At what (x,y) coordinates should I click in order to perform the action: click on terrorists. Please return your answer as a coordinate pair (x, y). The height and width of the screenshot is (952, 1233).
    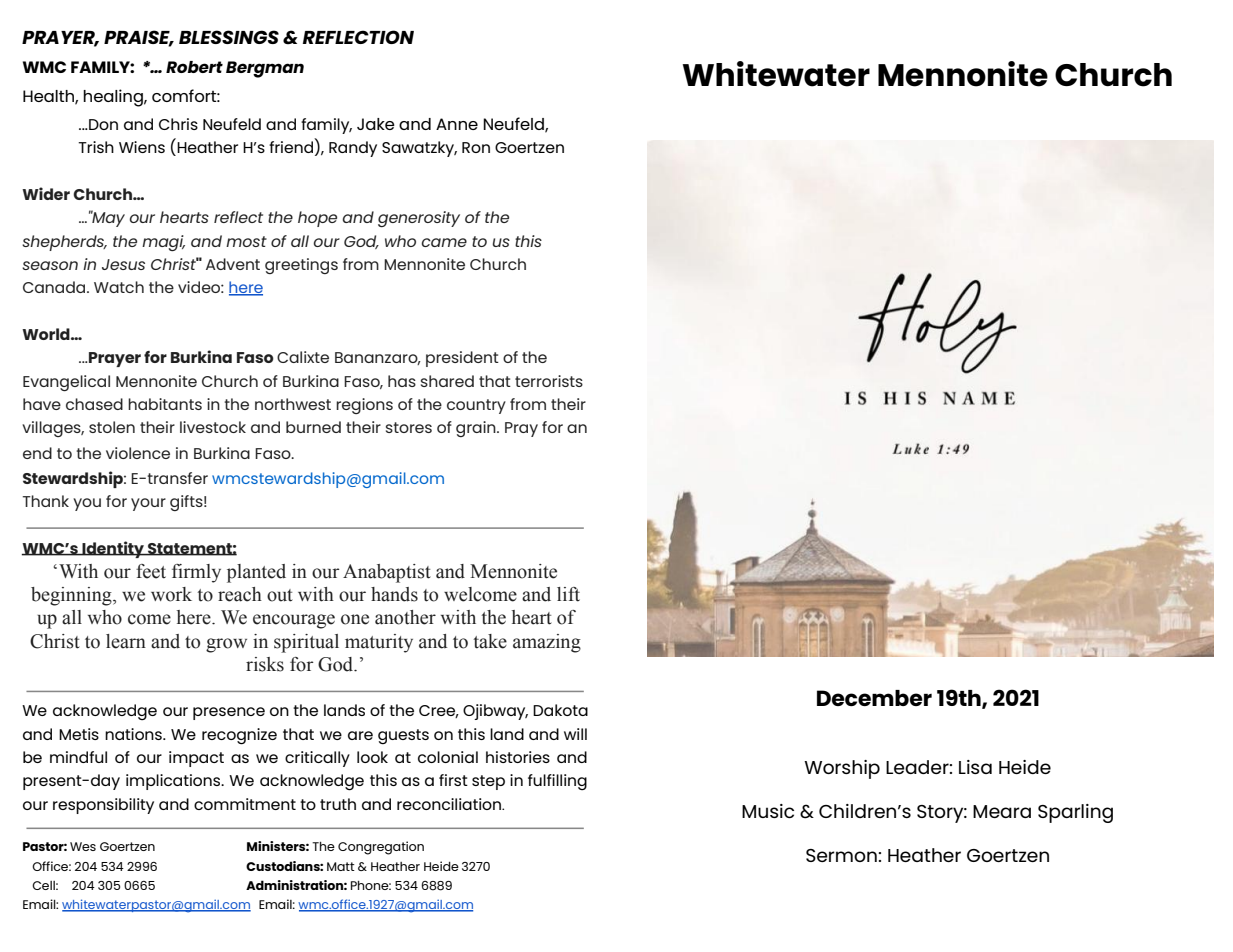
    Looking at the image, I should click on (549, 381).
